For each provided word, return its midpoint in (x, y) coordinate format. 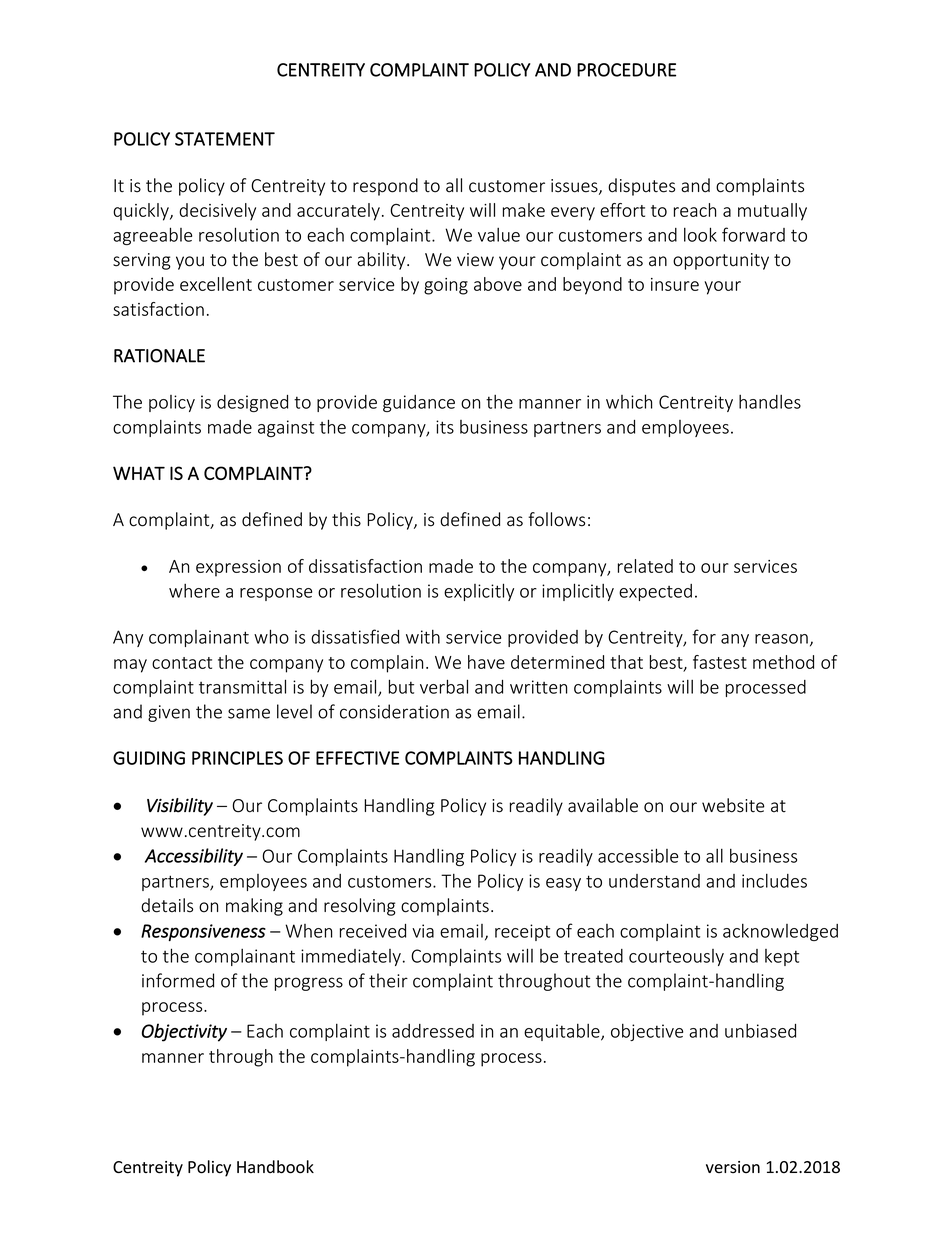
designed (252, 403)
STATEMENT (225, 139)
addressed (433, 1031)
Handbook (275, 1167)
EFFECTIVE (357, 758)
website (733, 805)
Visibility (180, 807)
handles (770, 402)
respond (385, 187)
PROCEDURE (626, 70)
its (445, 427)
